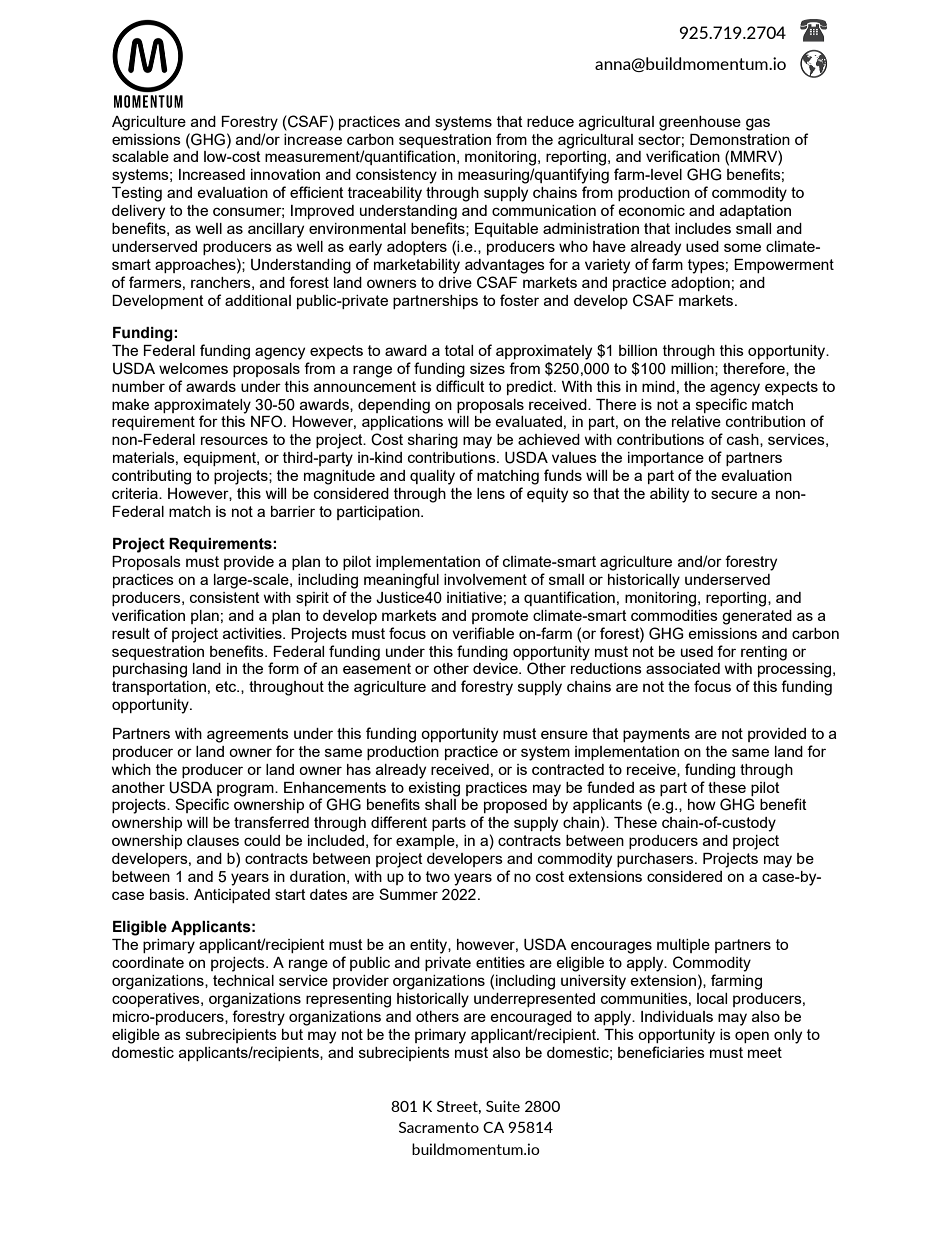 Image resolution: width=952 pixels, height=1233 pixels. I want to click on technical, so click(243, 980).
